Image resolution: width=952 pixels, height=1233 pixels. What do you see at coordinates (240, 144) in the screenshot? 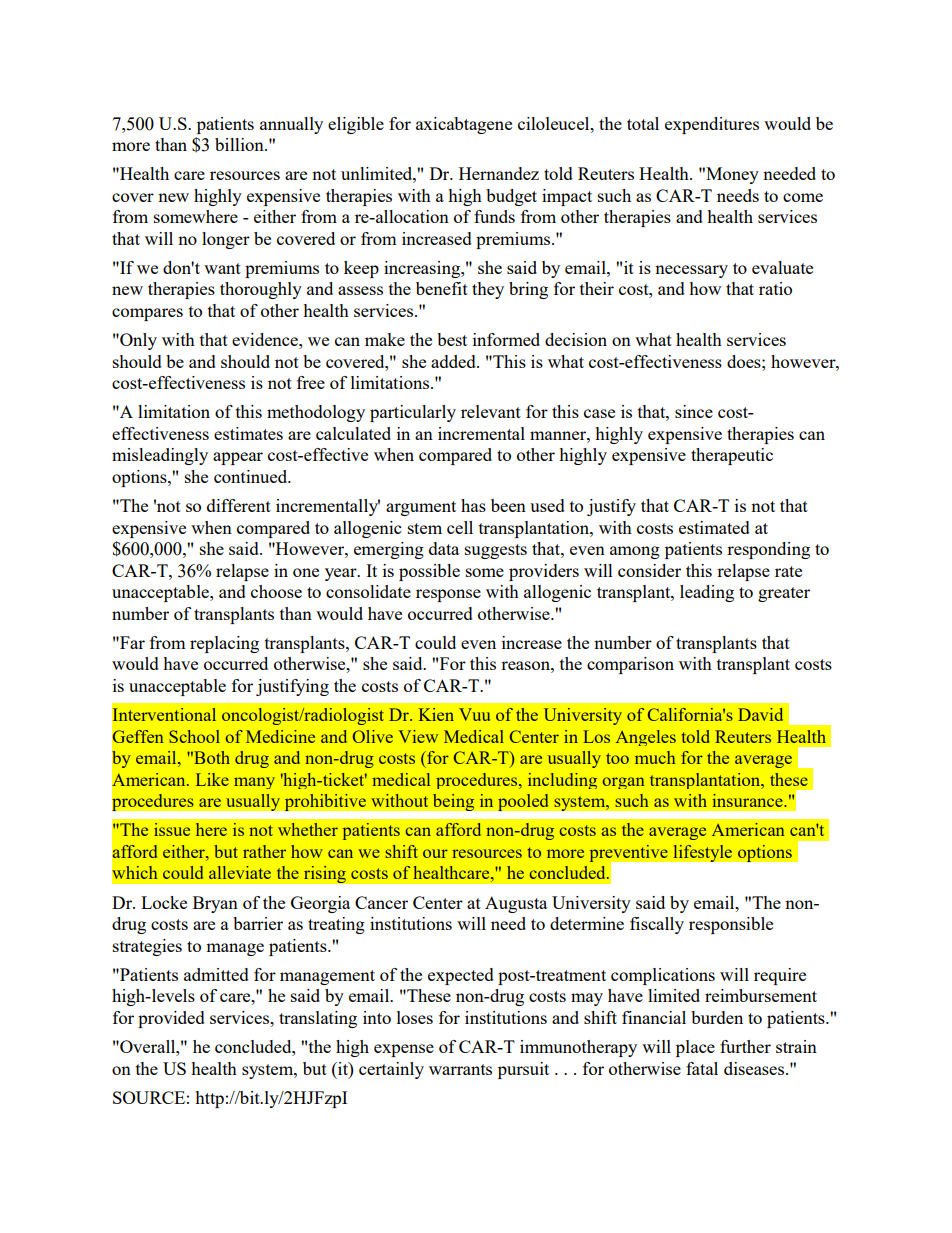
I see `billion` at bounding box center [240, 144].
